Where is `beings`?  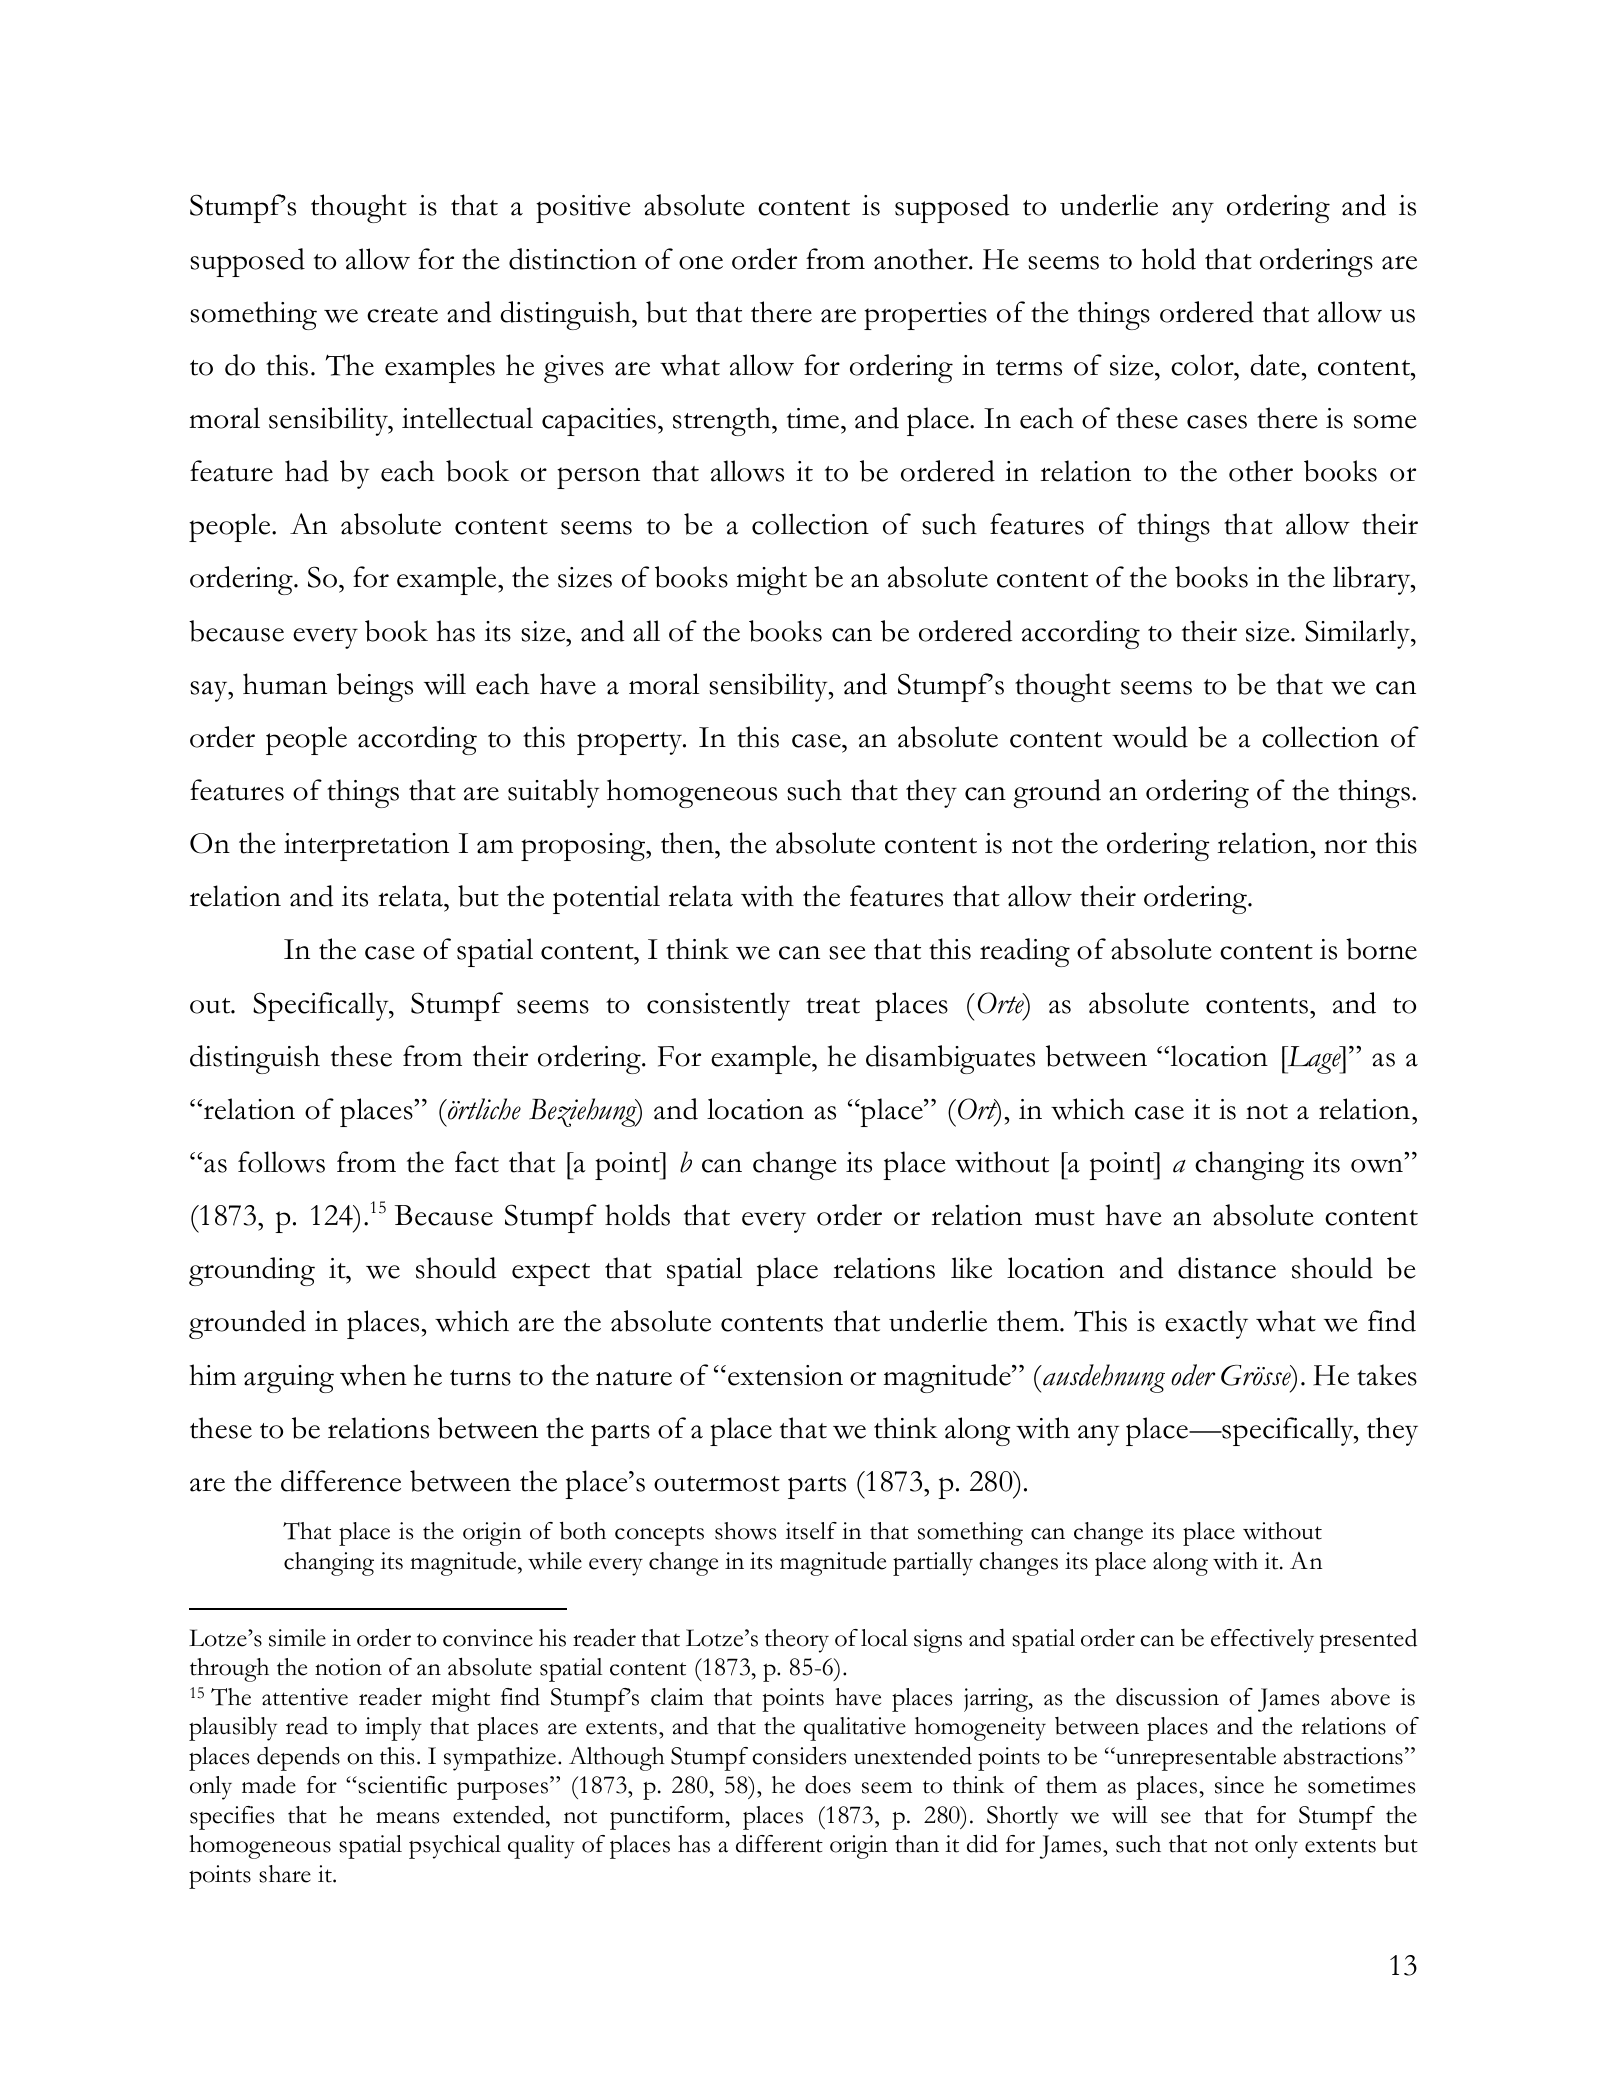
beings is located at coordinates (375, 687).
